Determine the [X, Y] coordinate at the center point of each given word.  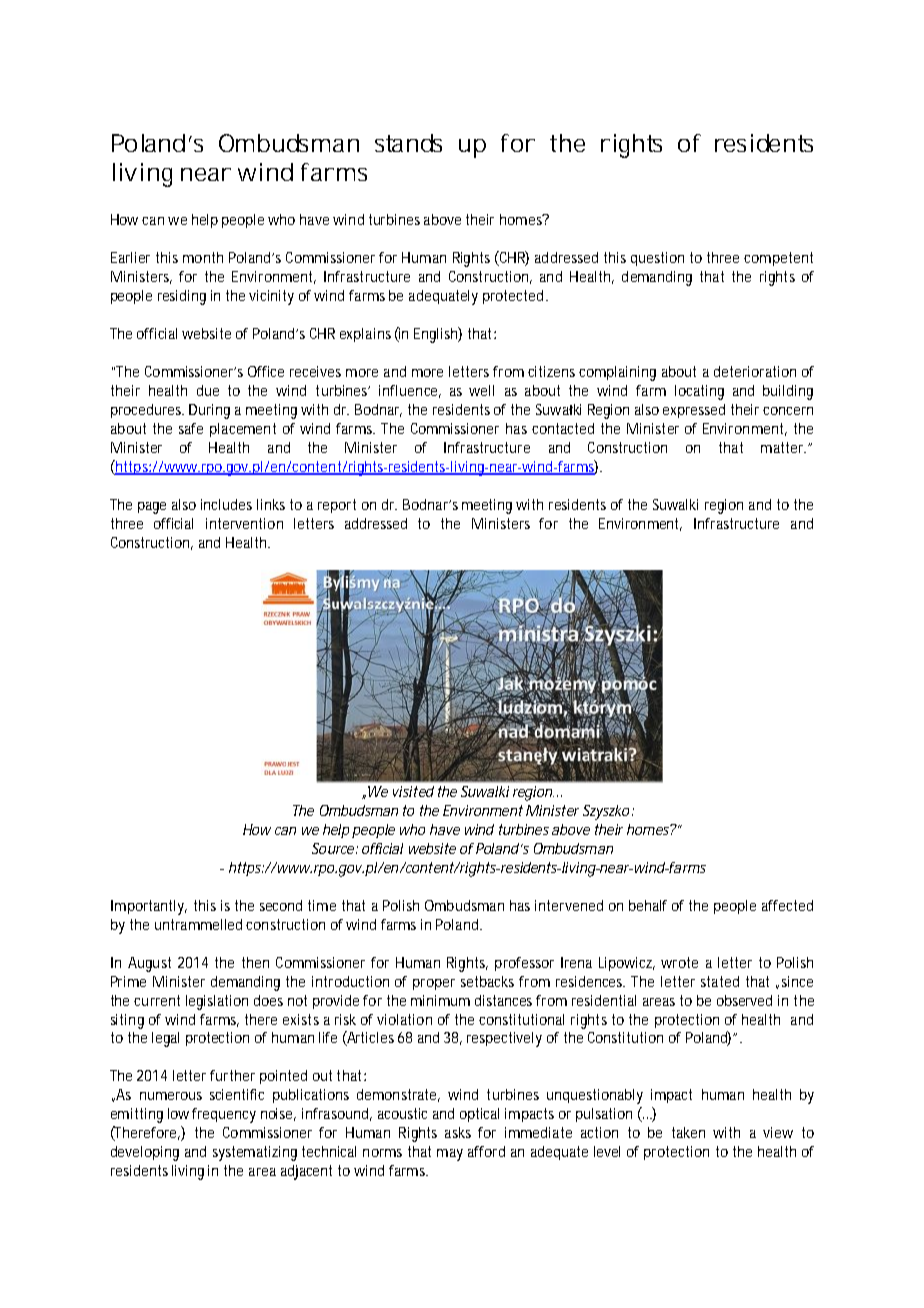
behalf [648, 905]
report [337, 506]
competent [778, 259]
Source [334, 848]
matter [783, 447]
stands [408, 143]
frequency [224, 1115]
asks [458, 1132]
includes [226, 504]
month [203, 257]
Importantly [149, 907]
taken [688, 1132]
